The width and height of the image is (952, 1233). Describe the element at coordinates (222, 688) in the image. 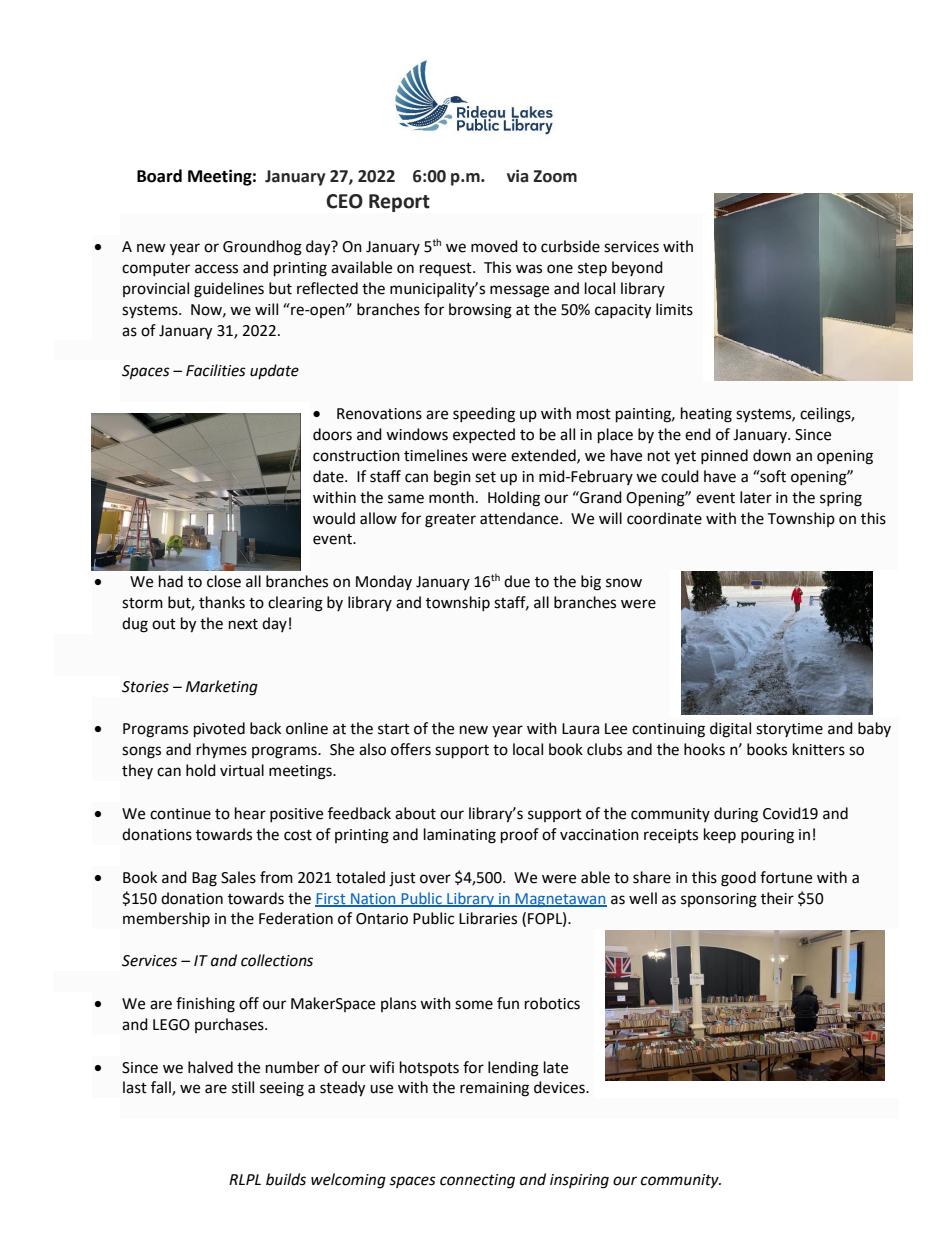

I see `Marketing` at that location.
